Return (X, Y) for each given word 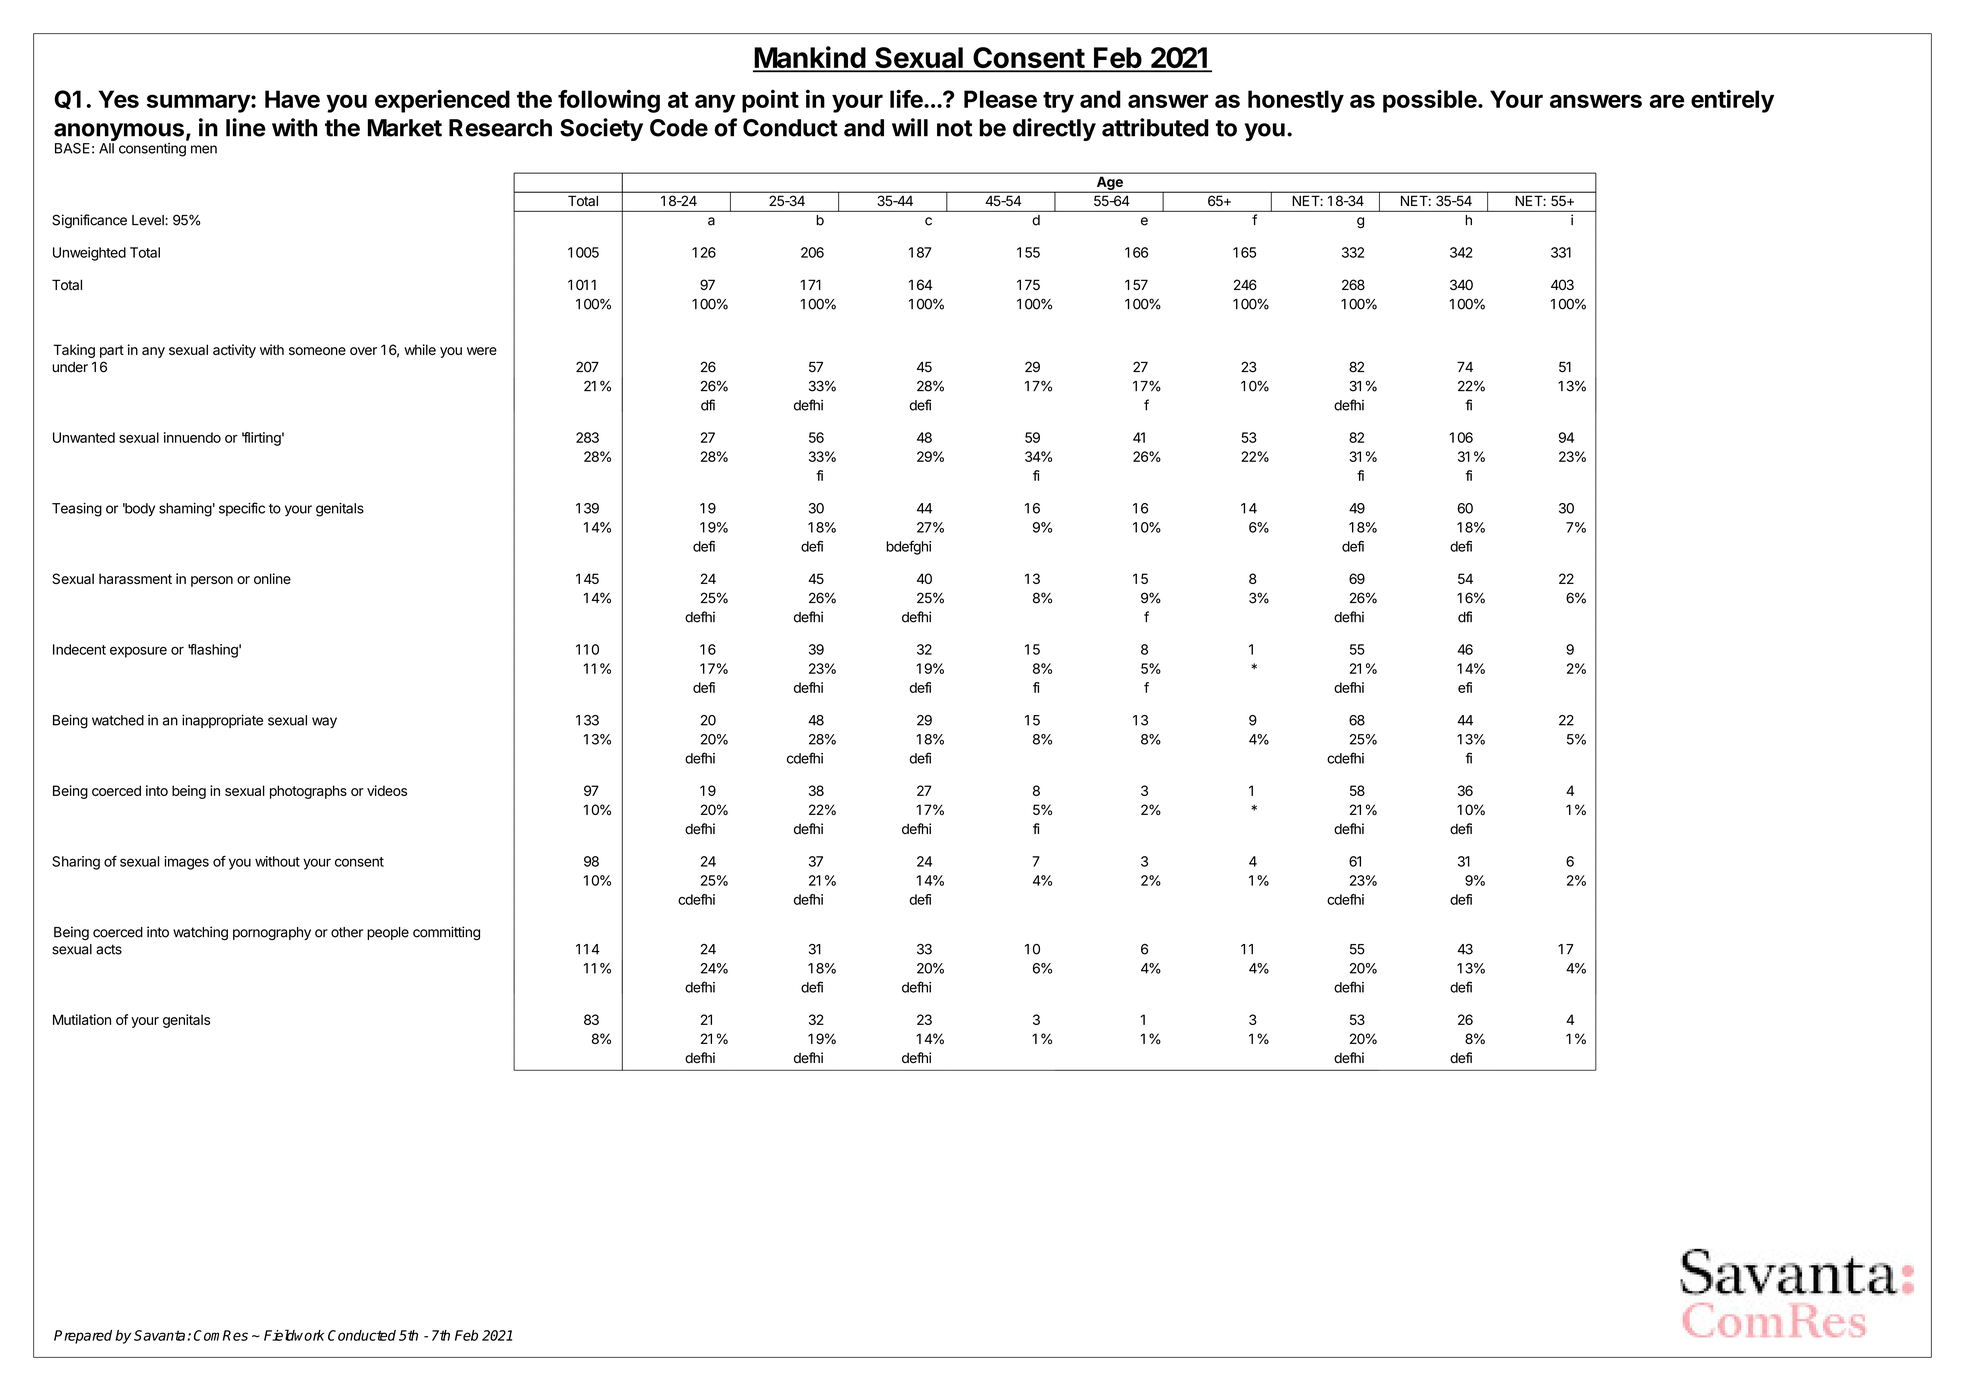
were (482, 351)
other (347, 932)
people (388, 933)
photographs (308, 792)
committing (446, 933)
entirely (1732, 101)
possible (1430, 101)
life (907, 98)
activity (234, 351)
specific (242, 509)
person (212, 581)
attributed (1155, 127)
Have (292, 99)
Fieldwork (294, 1335)
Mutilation (82, 1019)
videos (387, 790)
